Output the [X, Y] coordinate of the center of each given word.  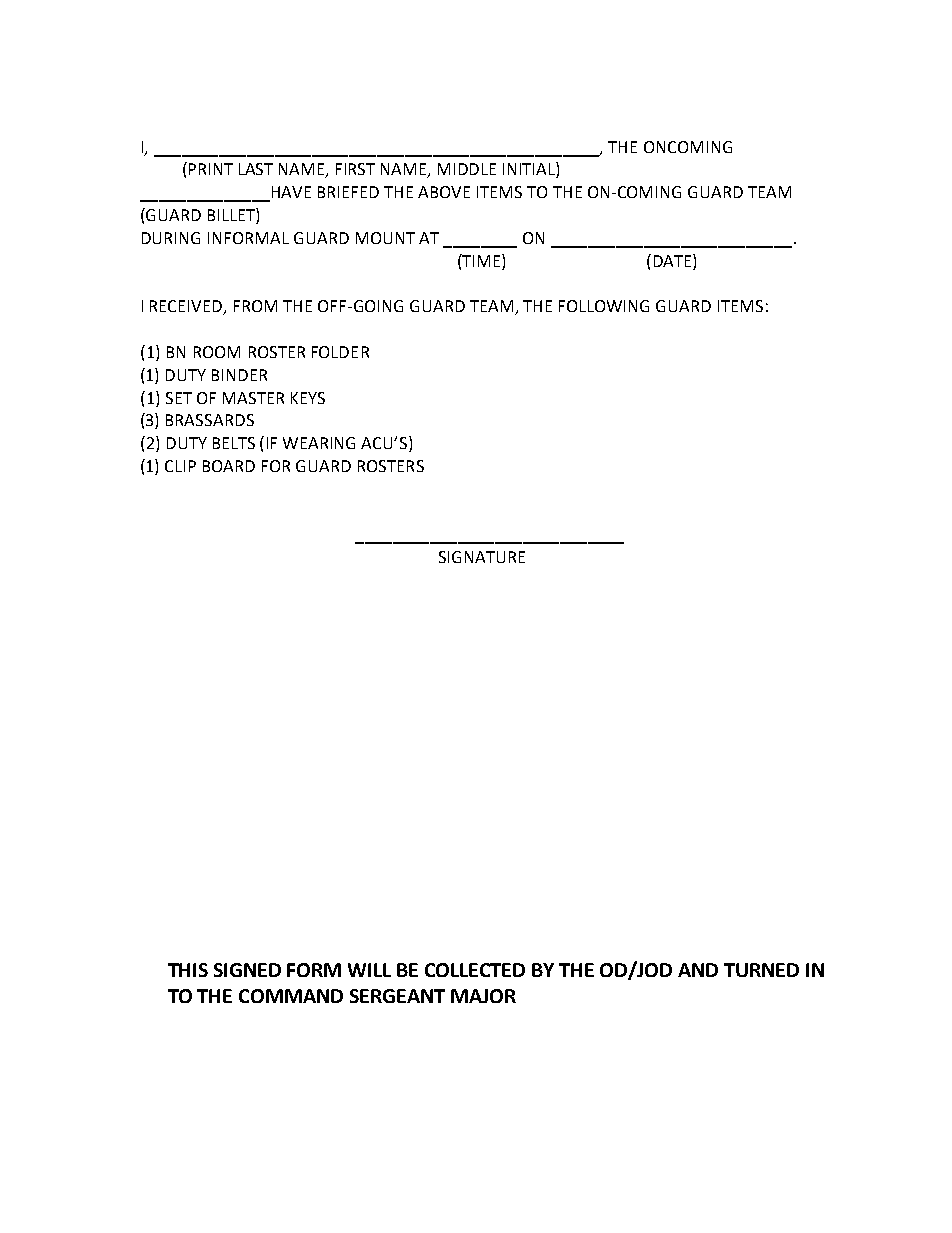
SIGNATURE [482, 557]
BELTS [234, 443]
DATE [674, 260]
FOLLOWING [604, 306]
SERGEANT [397, 996]
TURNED [761, 970]
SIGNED [247, 970]
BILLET [232, 216]
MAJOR [483, 996]
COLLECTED [475, 970]
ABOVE [444, 192]
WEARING [319, 443]
